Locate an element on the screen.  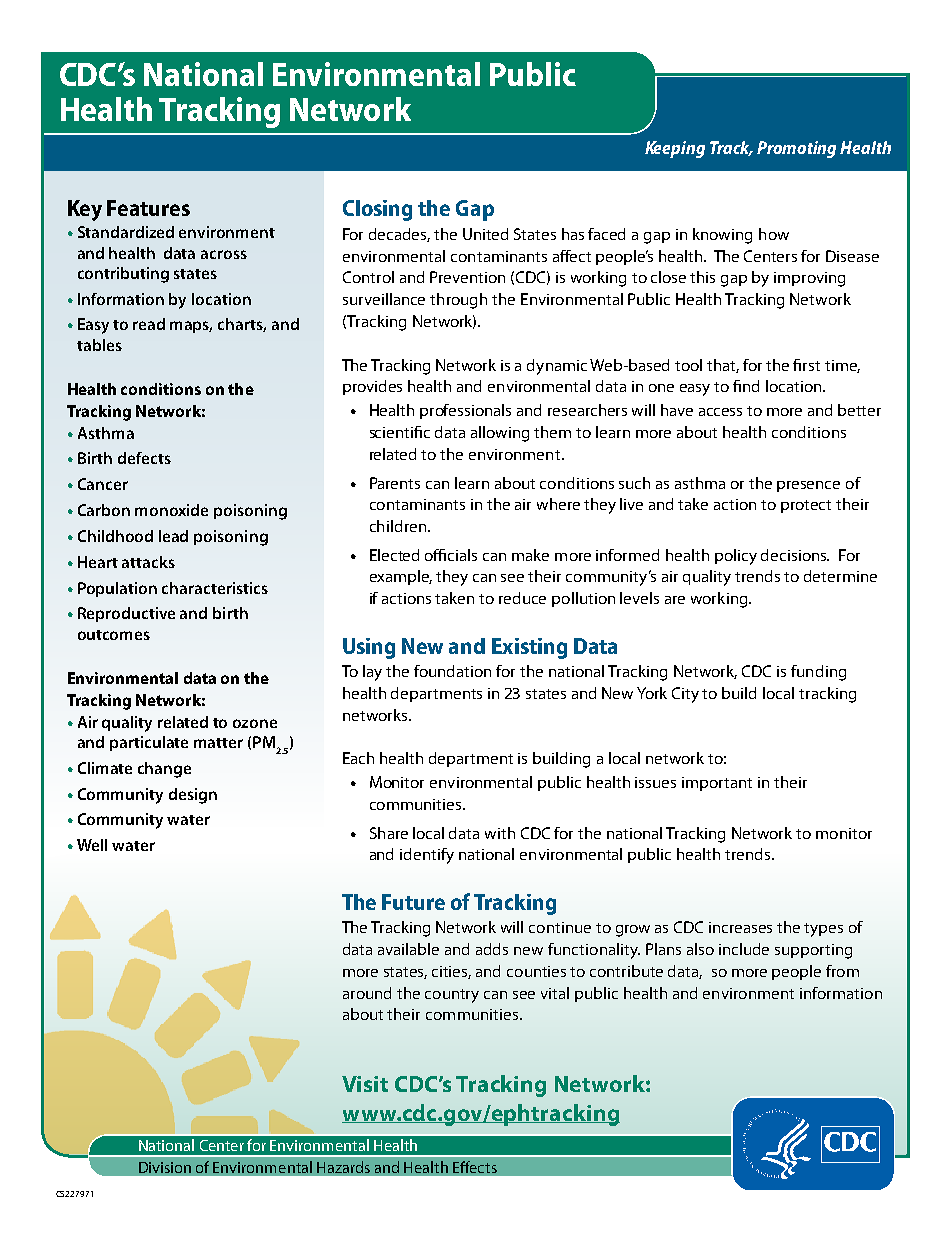
Promoting is located at coordinates (796, 149).
